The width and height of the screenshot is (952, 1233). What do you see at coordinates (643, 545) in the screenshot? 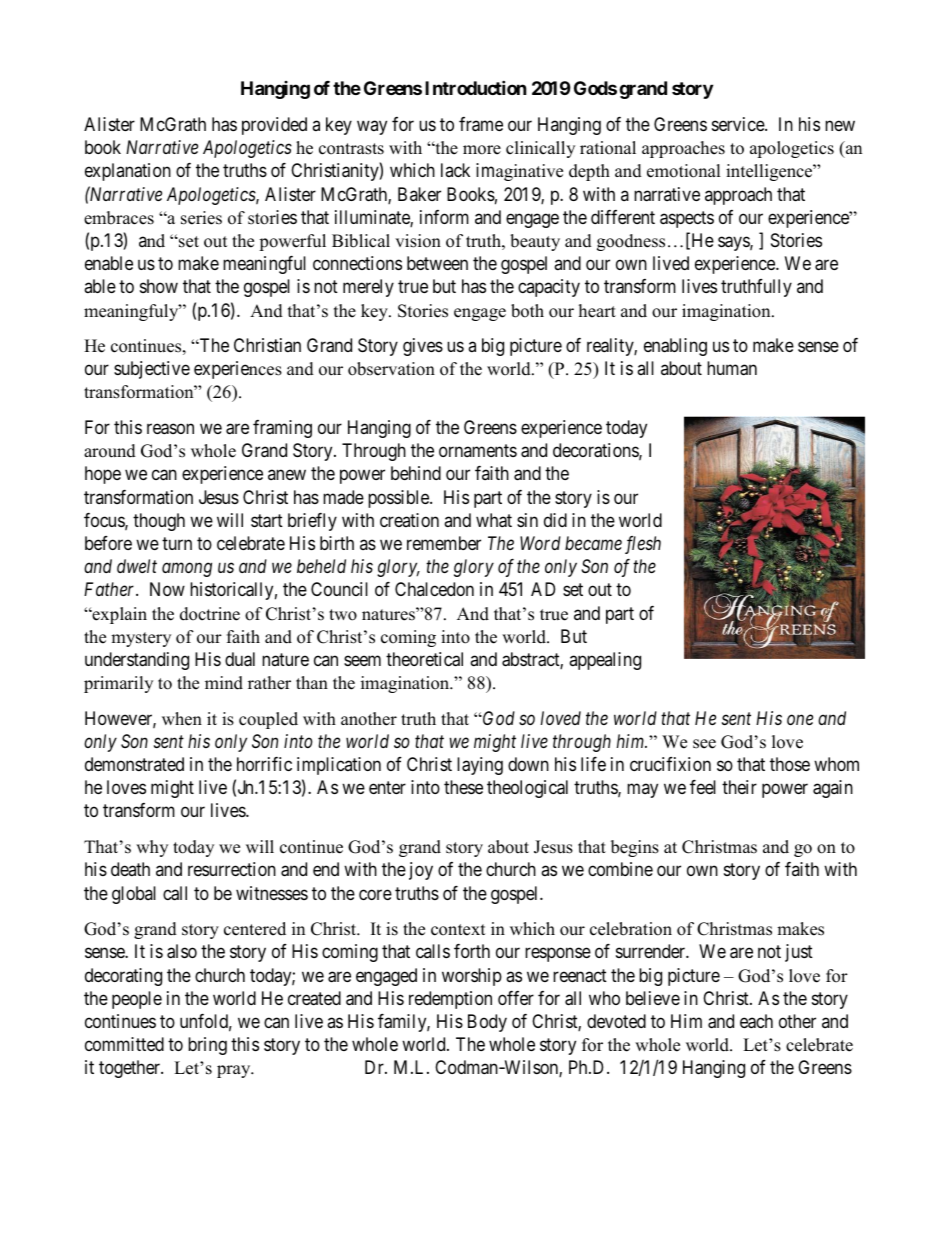
I see `flesh` at bounding box center [643, 545].
